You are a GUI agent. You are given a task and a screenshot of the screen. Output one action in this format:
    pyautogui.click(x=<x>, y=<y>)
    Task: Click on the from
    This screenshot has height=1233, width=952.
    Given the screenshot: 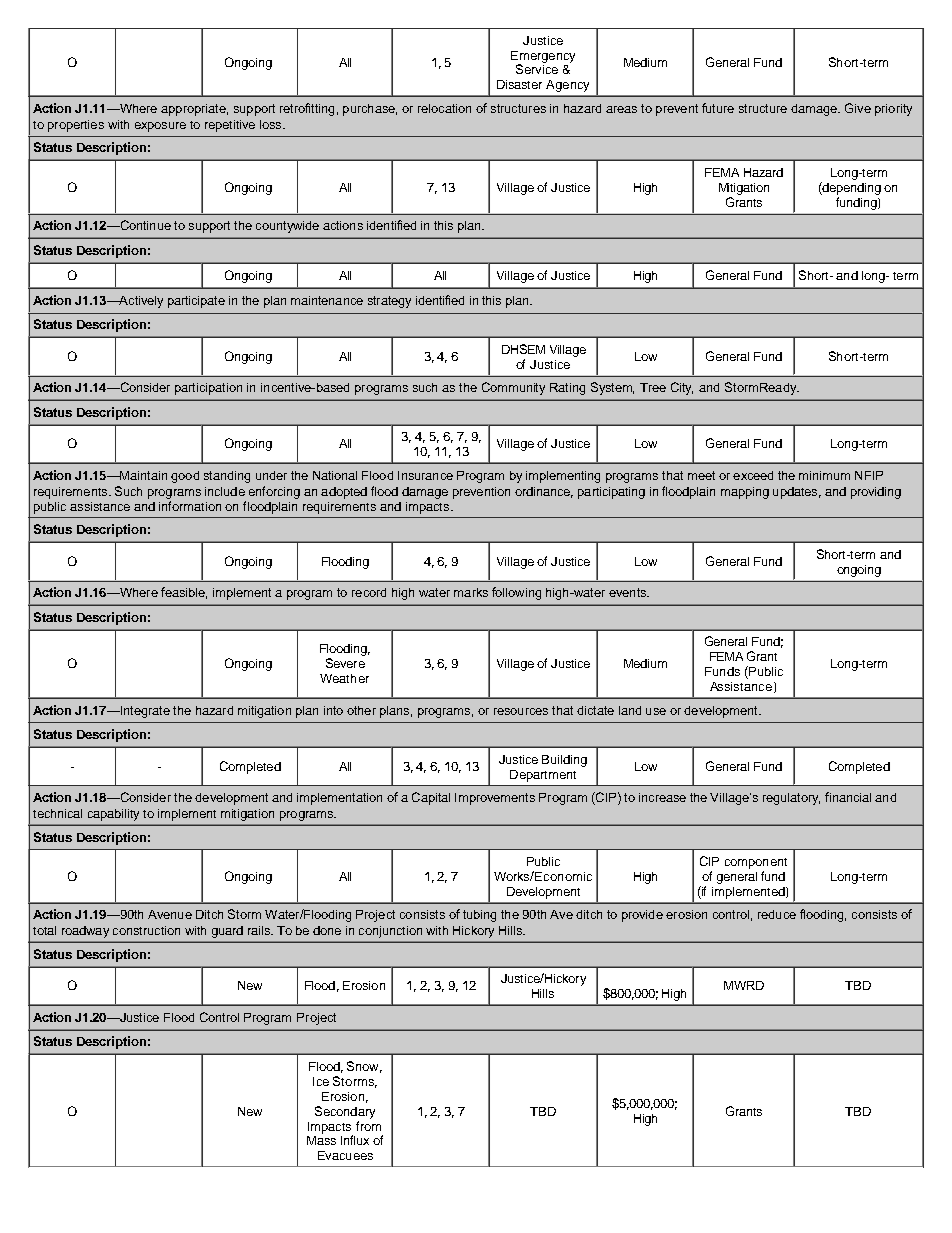 What is the action you would take?
    pyautogui.click(x=368, y=1126)
